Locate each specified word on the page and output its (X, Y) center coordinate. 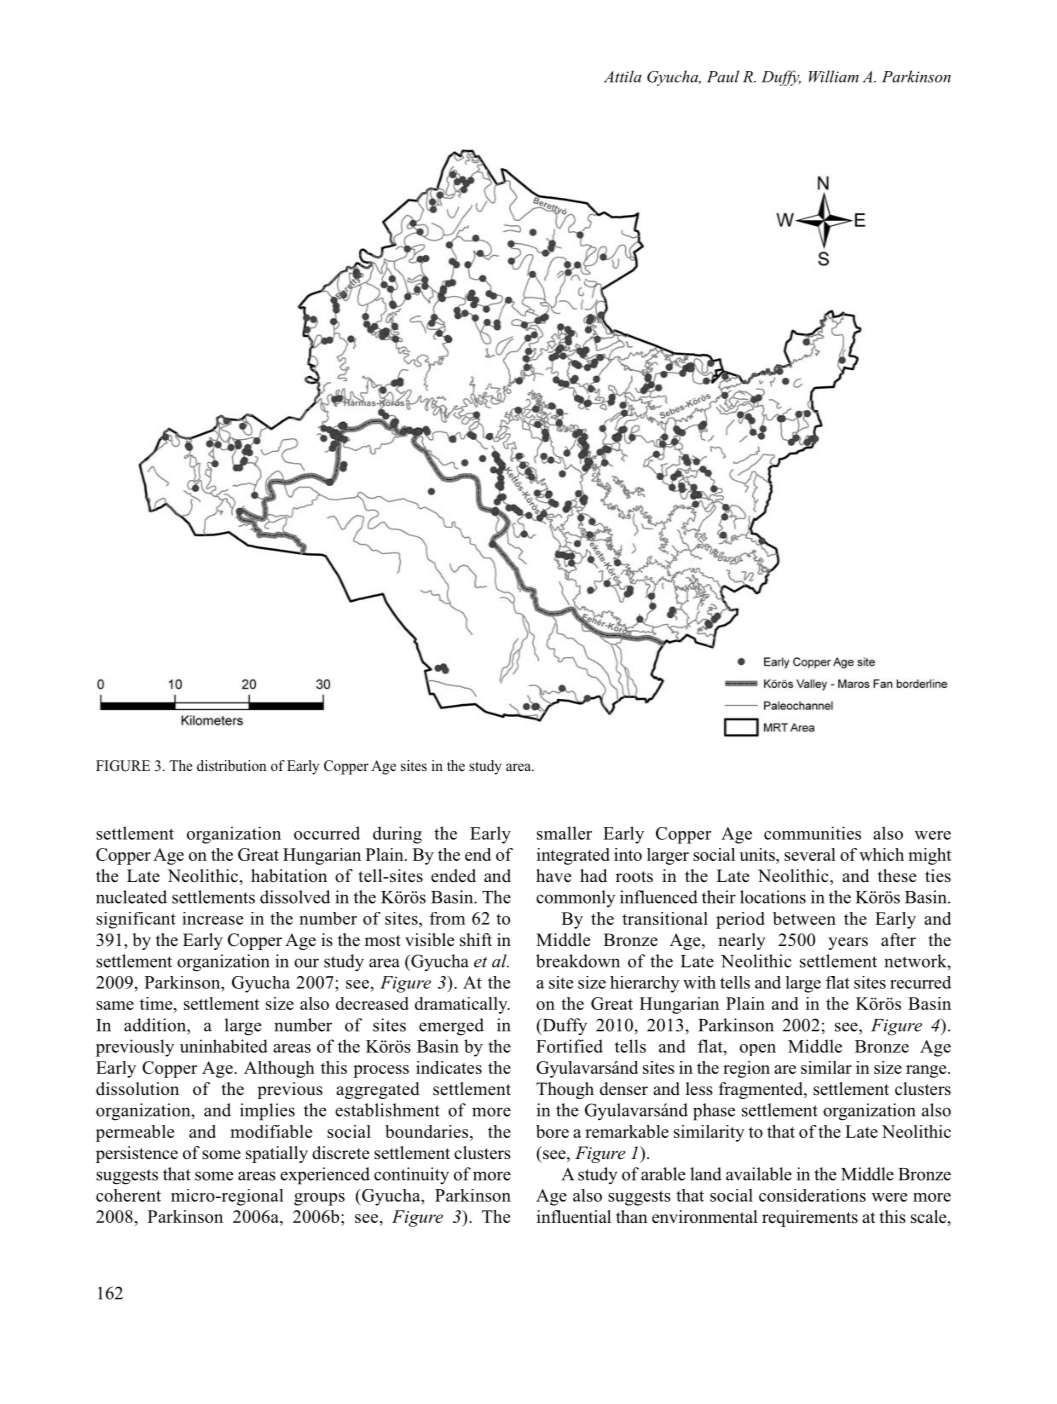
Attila (623, 76)
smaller (564, 833)
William (834, 76)
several (810, 854)
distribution (231, 765)
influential (574, 1216)
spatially (277, 1154)
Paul (723, 76)
